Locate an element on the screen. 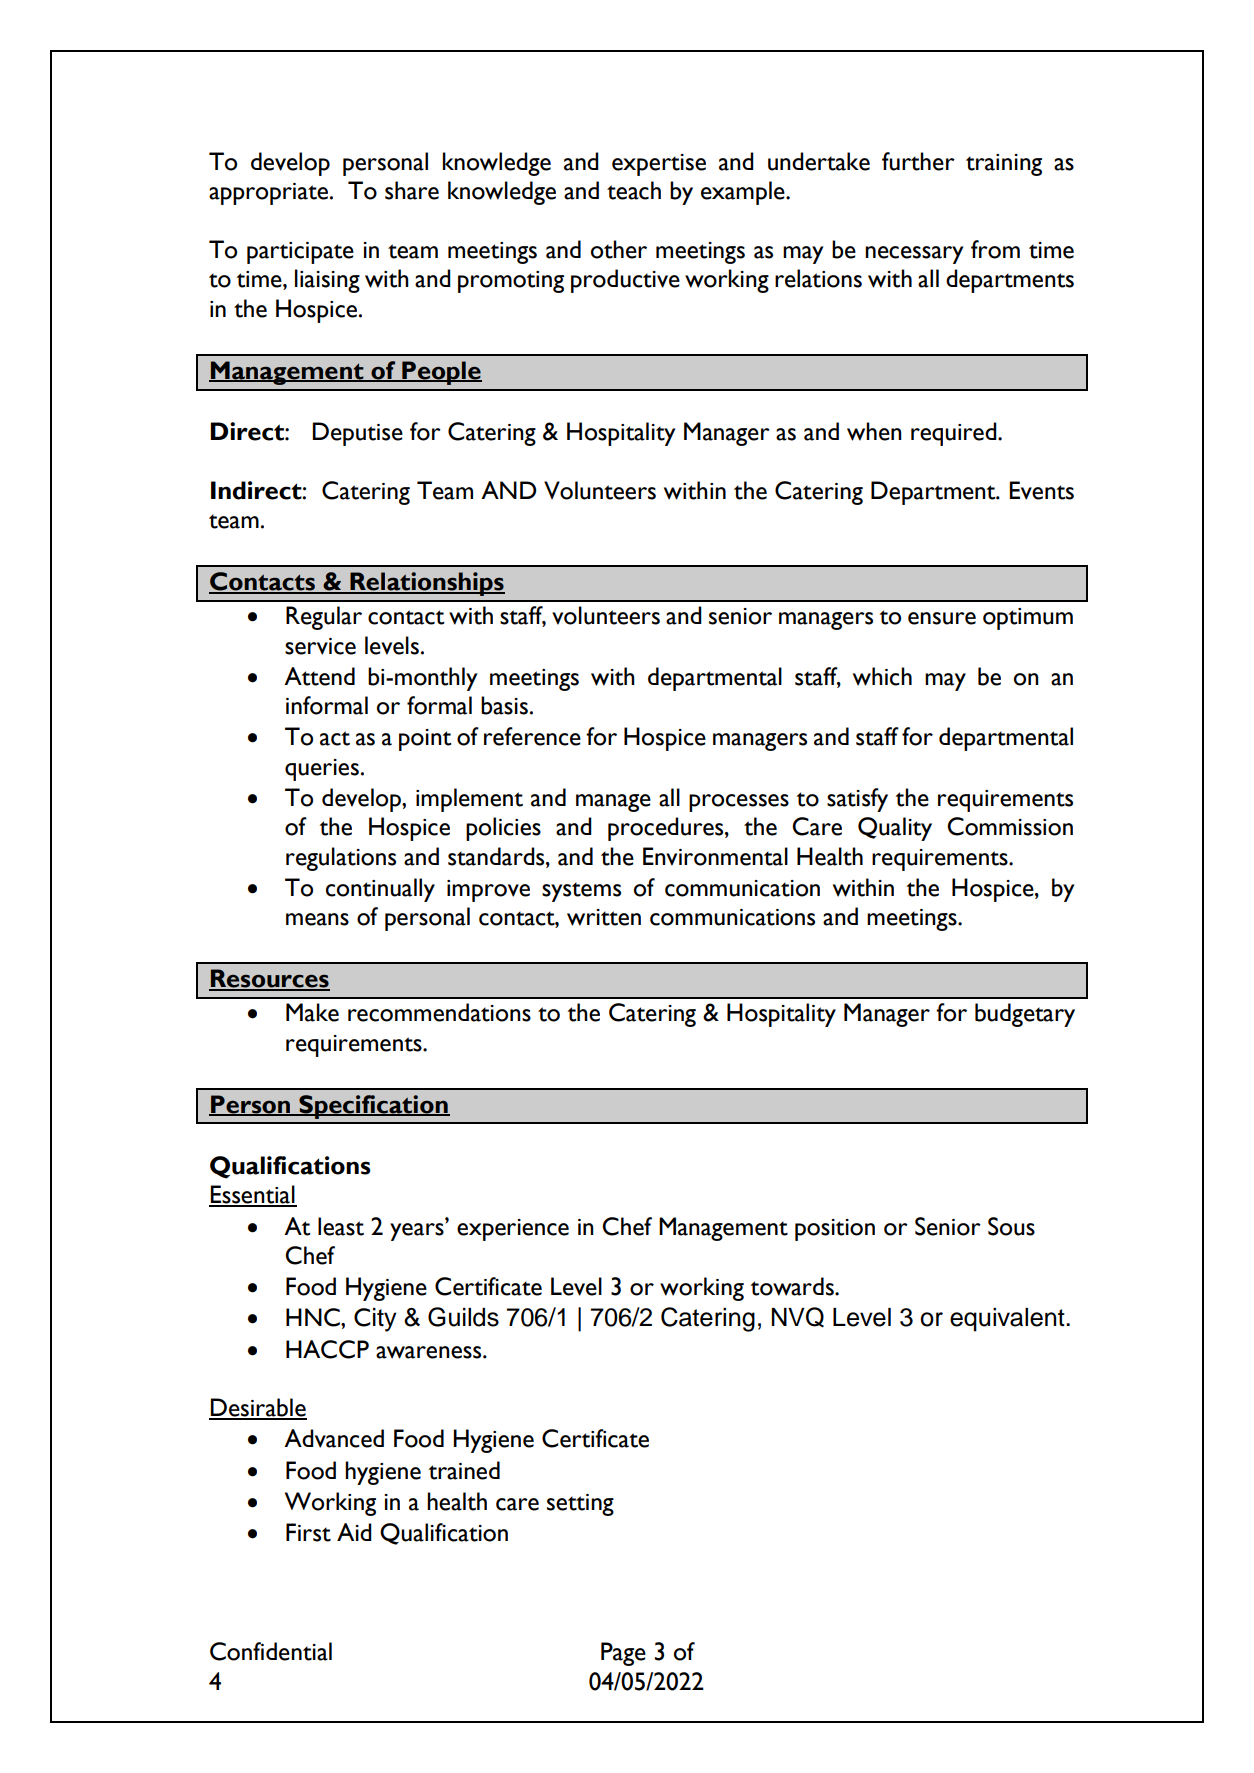  equivalent is located at coordinates (1008, 1320).
